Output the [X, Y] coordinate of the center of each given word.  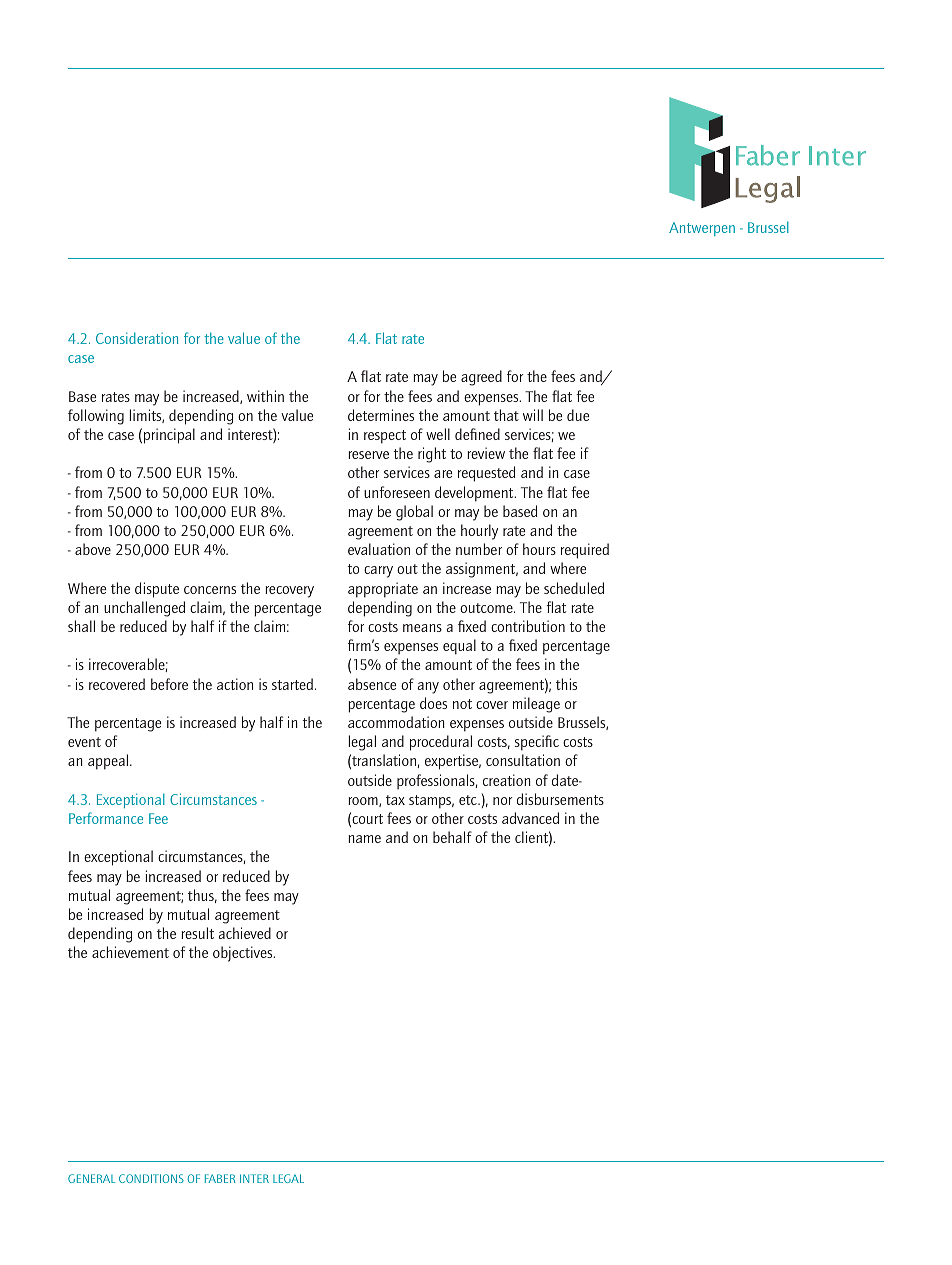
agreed [481, 378]
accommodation [396, 722]
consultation [523, 760]
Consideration [137, 338]
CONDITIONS [151, 1178]
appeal [109, 762]
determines [381, 415]
